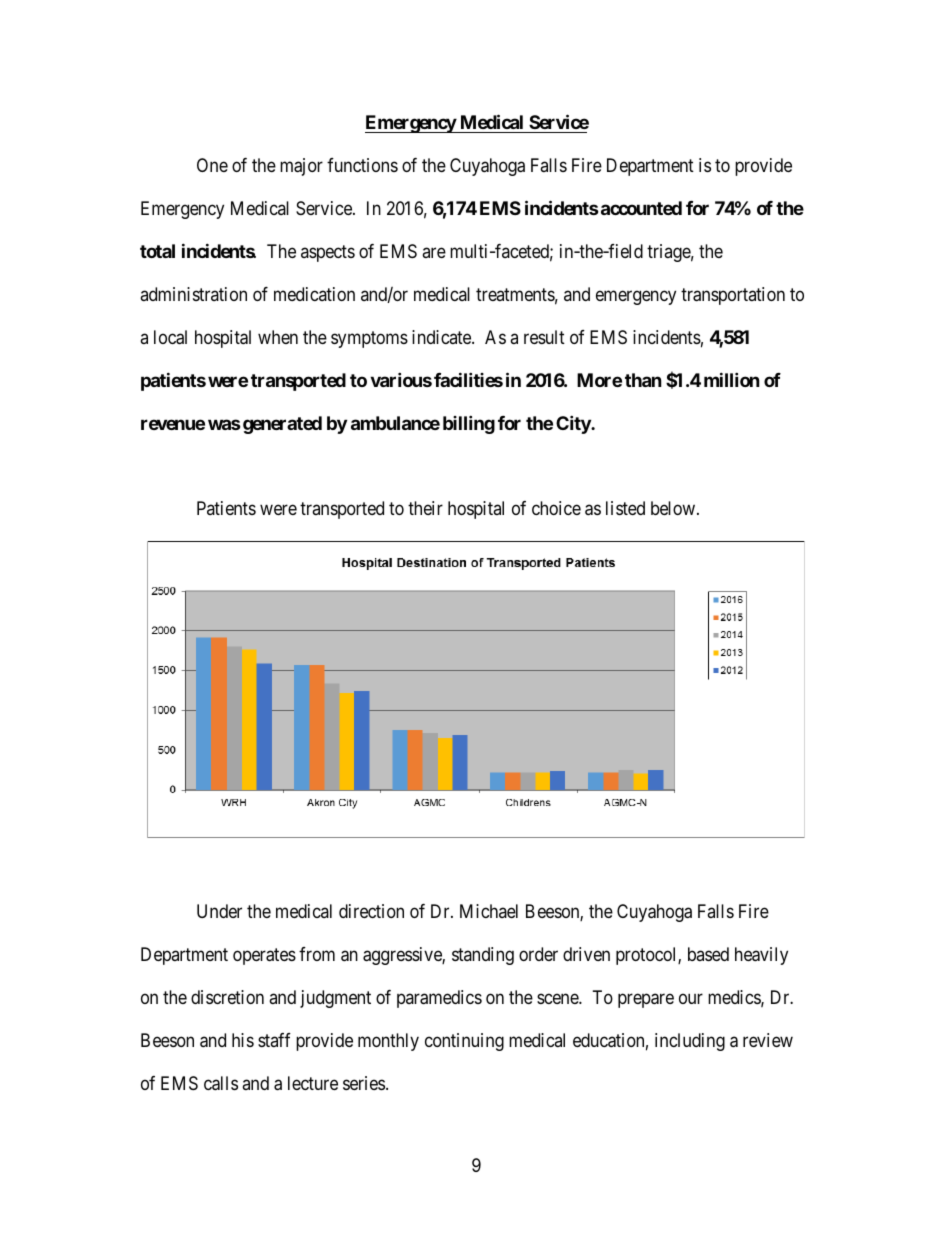 Image resolution: width=952 pixels, height=1233 pixels. I want to click on choice, so click(556, 508).
